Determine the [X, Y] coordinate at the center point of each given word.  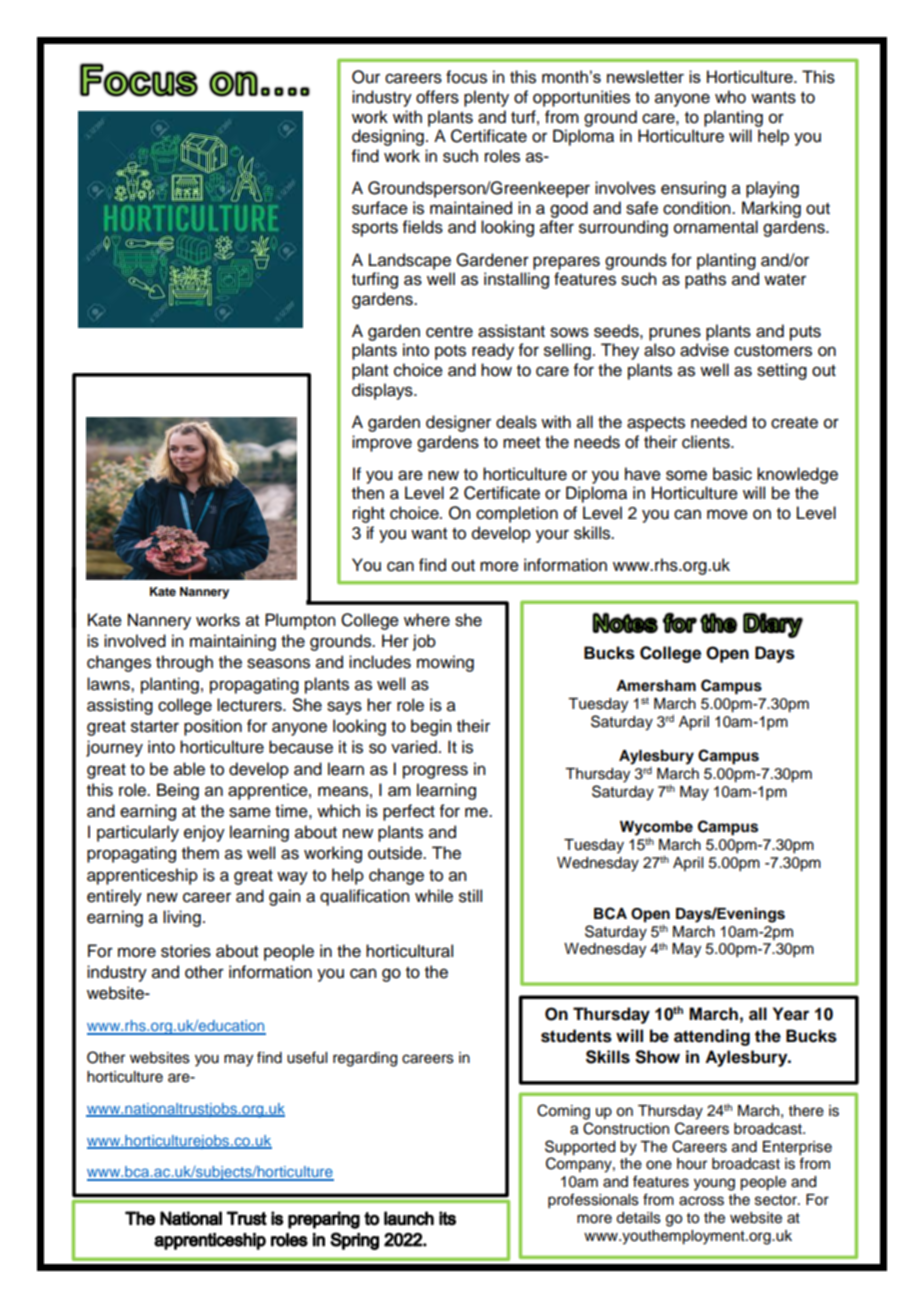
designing [388, 137]
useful [307, 1057]
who [730, 97]
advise [704, 350]
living [182, 918]
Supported [580, 1148]
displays [383, 391]
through [184, 663]
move [727, 514]
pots [450, 352]
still [470, 896]
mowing [445, 663]
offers [437, 97]
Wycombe [656, 828]
